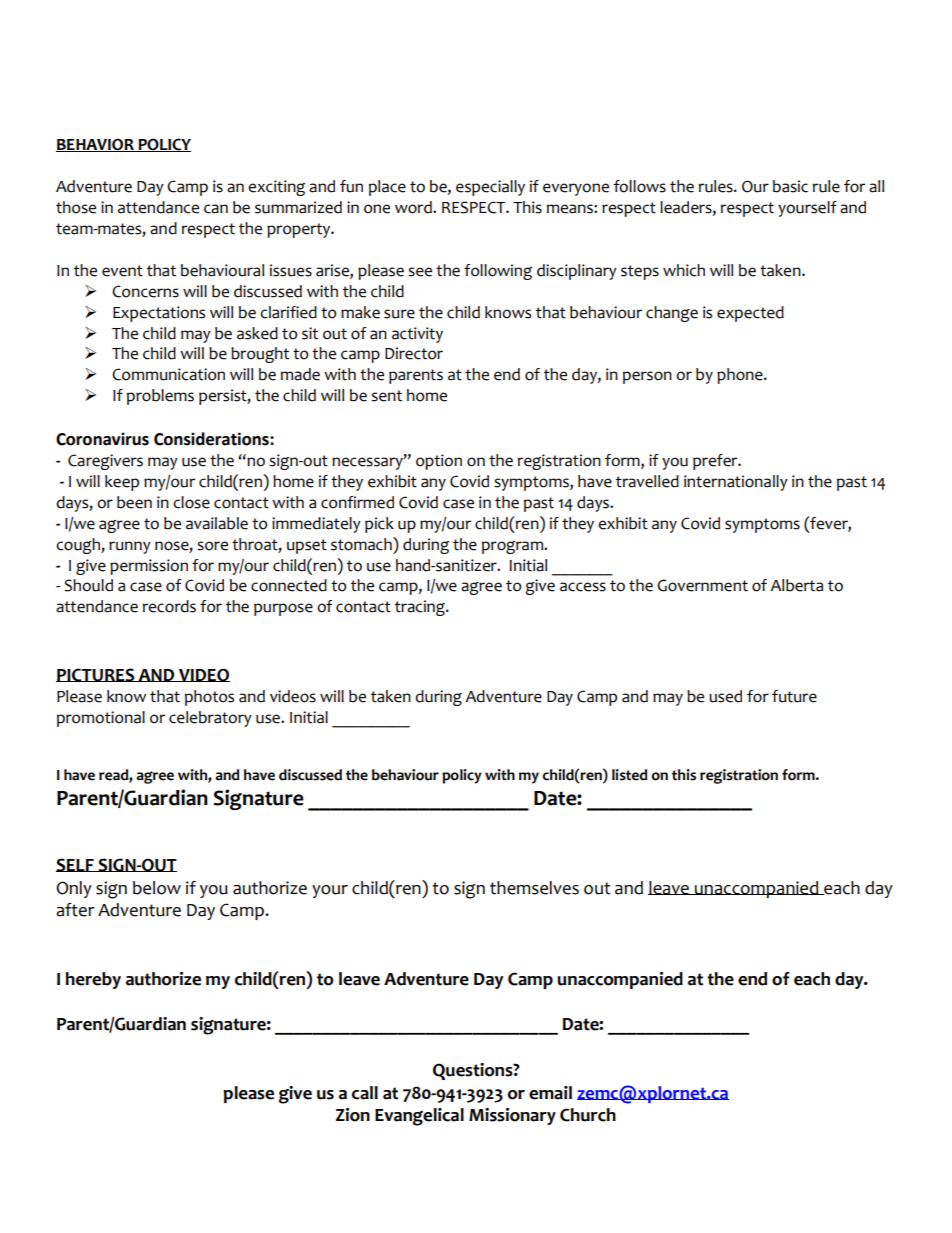 This screenshot has width=952, height=1233. Describe the element at coordinates (387, 188) in the screenshot. I see `place` at that location.
